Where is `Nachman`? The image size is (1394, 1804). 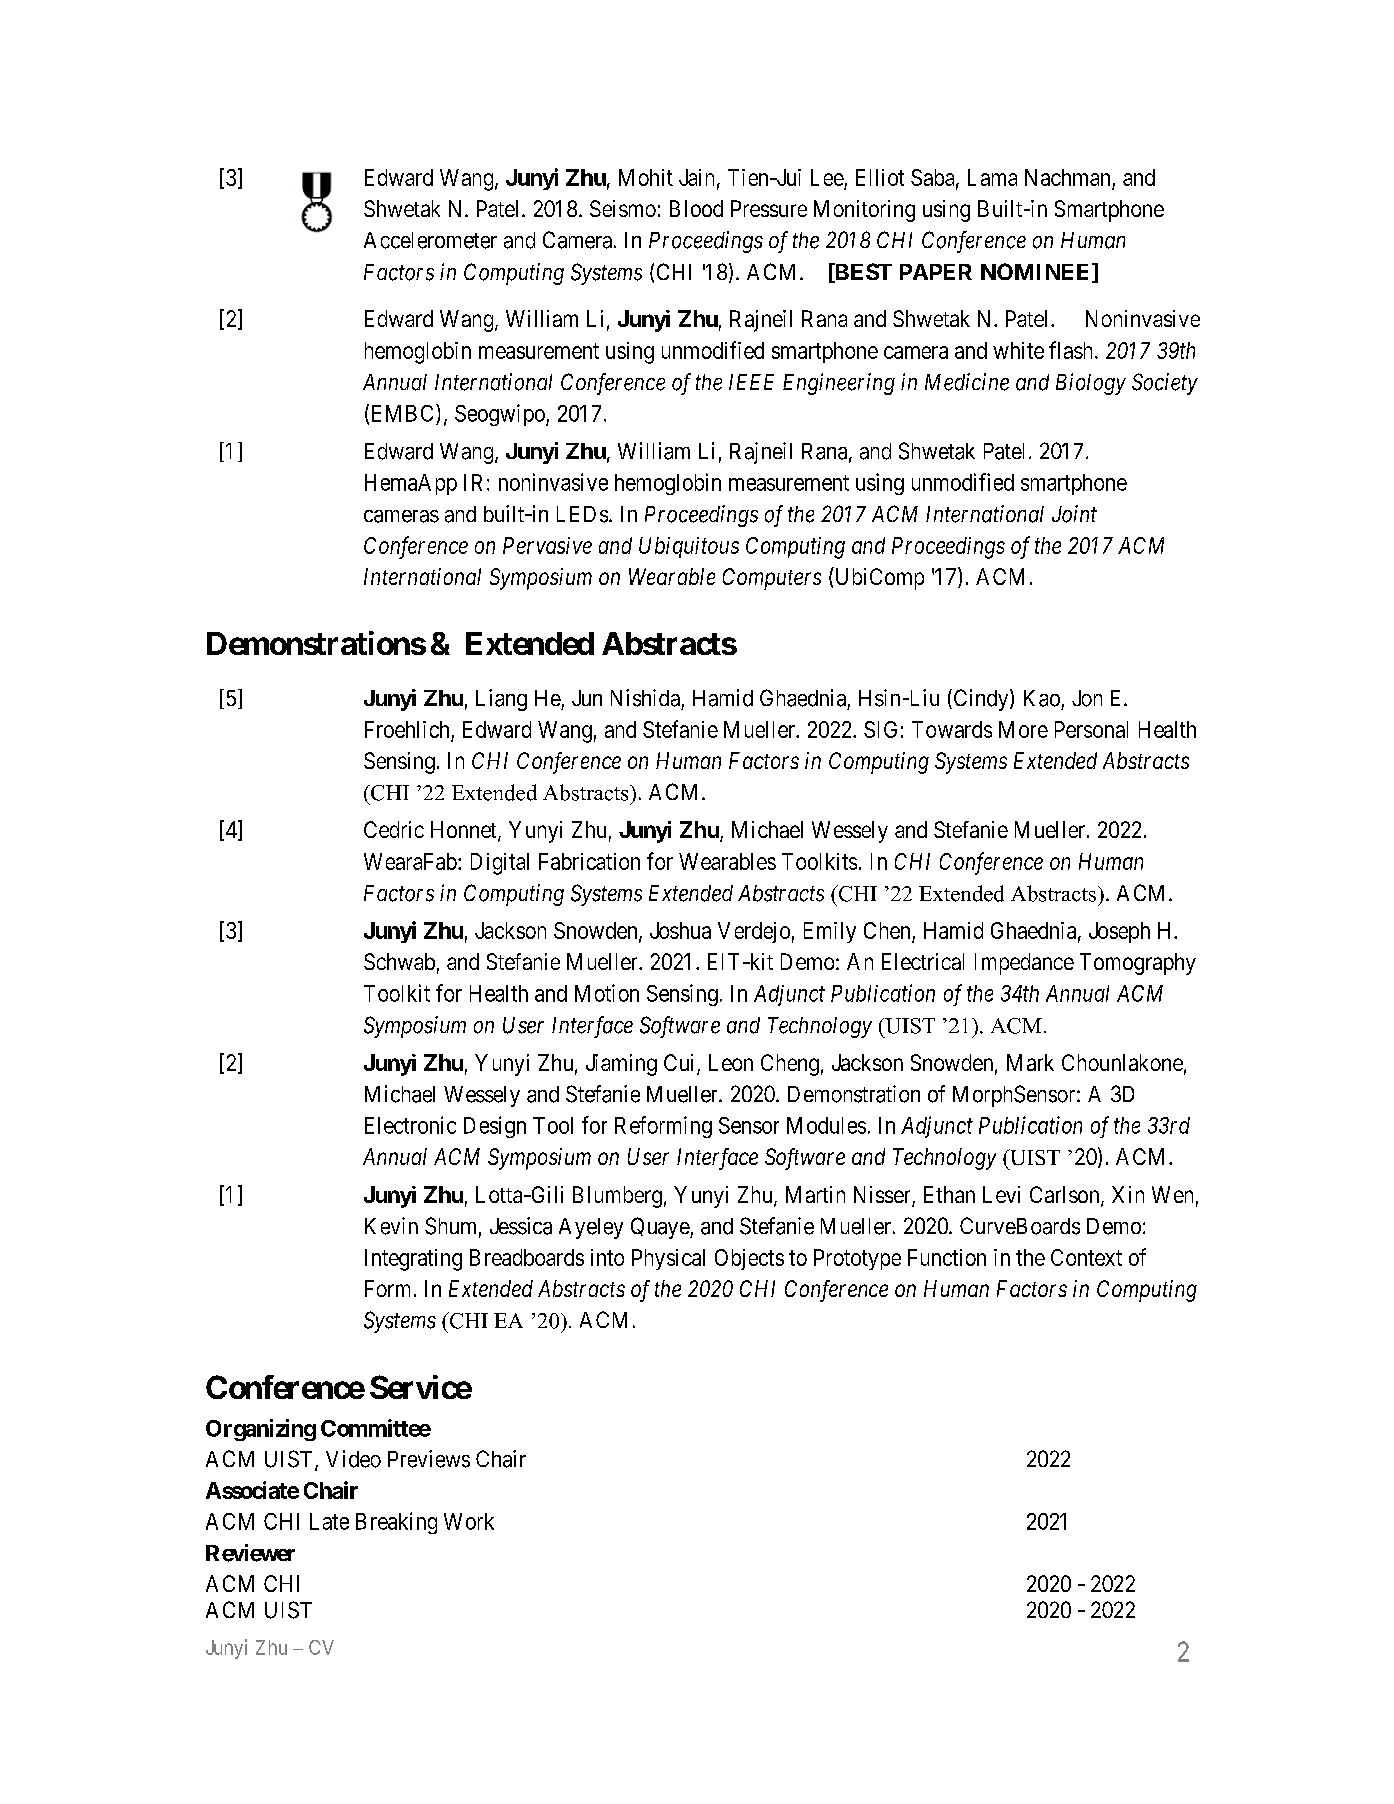
Nachman is located at coordinates (1067, 177).
